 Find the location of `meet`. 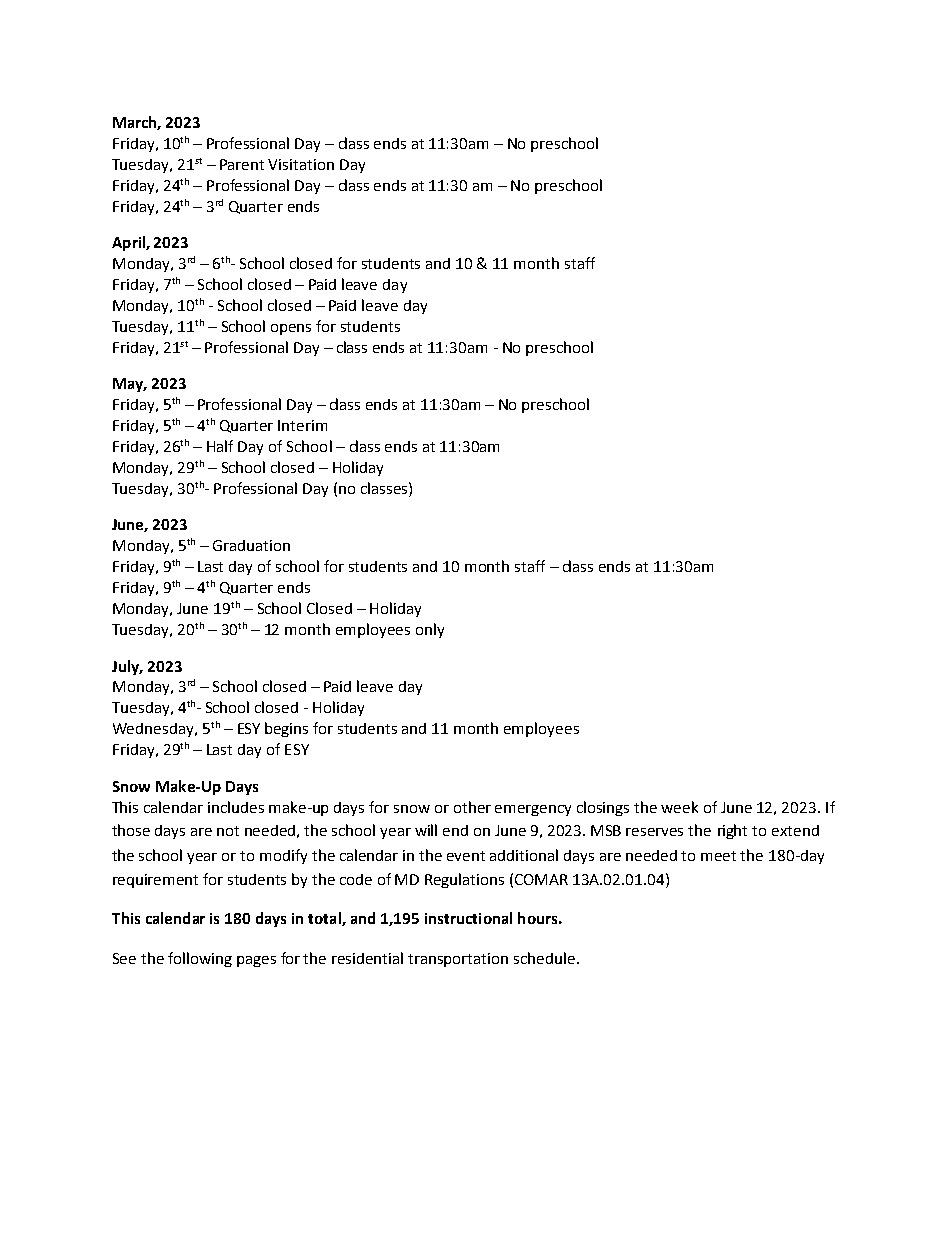

meet is located at coordinates (718, 856).
